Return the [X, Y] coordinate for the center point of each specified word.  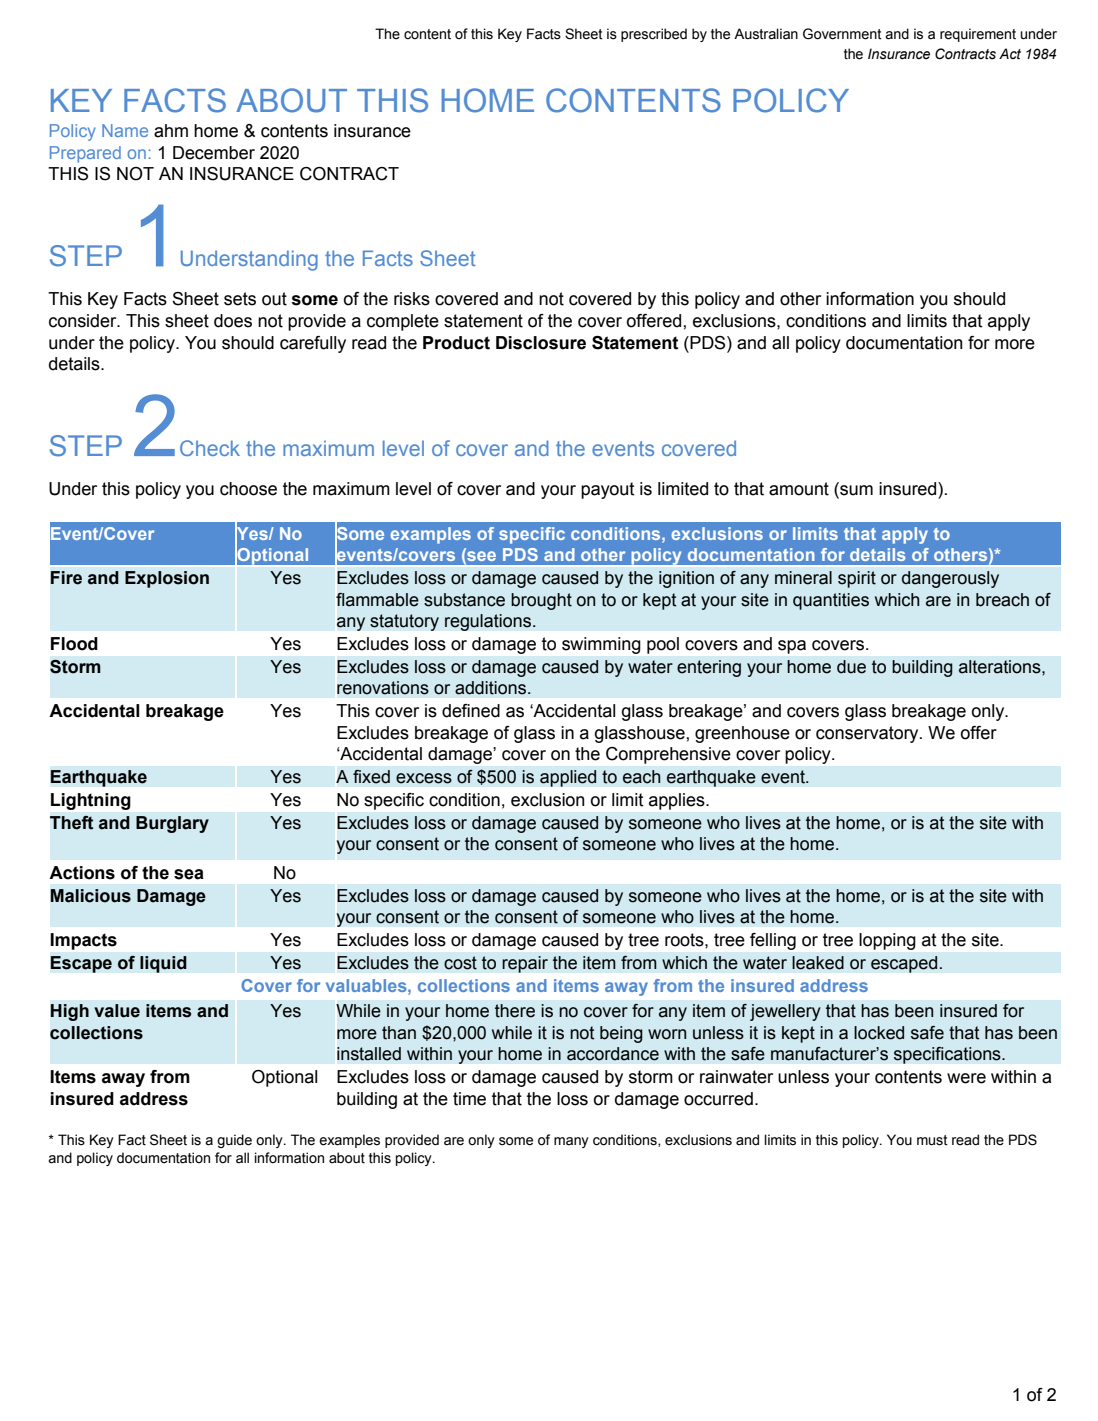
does [233, 321]
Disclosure [541, 343]
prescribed [654, 35]
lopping [887, 941]
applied [568, 778]
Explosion [167, 579]
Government [842, 34]
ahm [171, 131]
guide [234, 1141]
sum [855, 490]
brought [541, 601]
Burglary [172, 824]
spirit [857, 579]
